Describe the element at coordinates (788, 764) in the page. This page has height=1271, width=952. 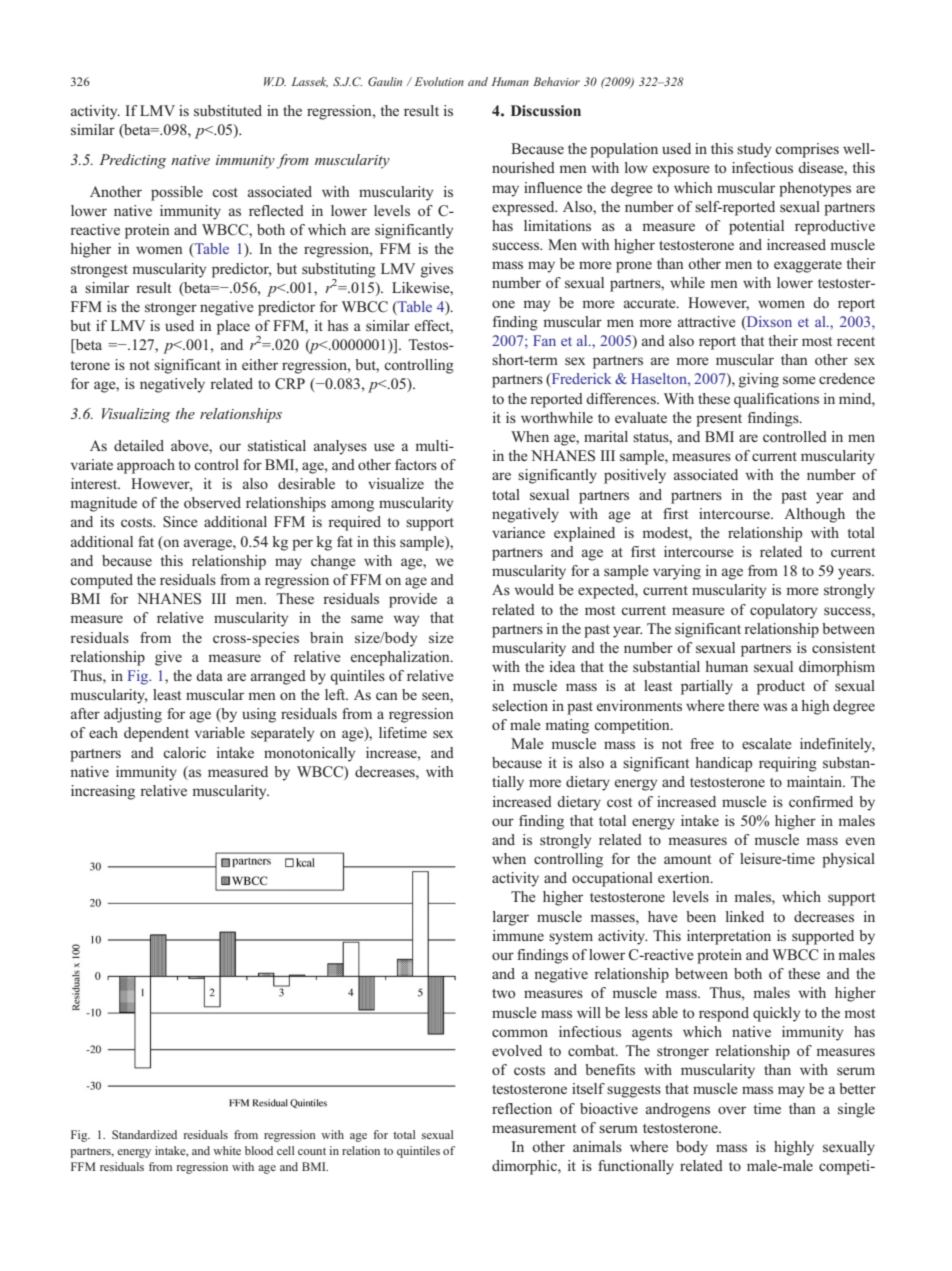
I see `requiring` at that location.
